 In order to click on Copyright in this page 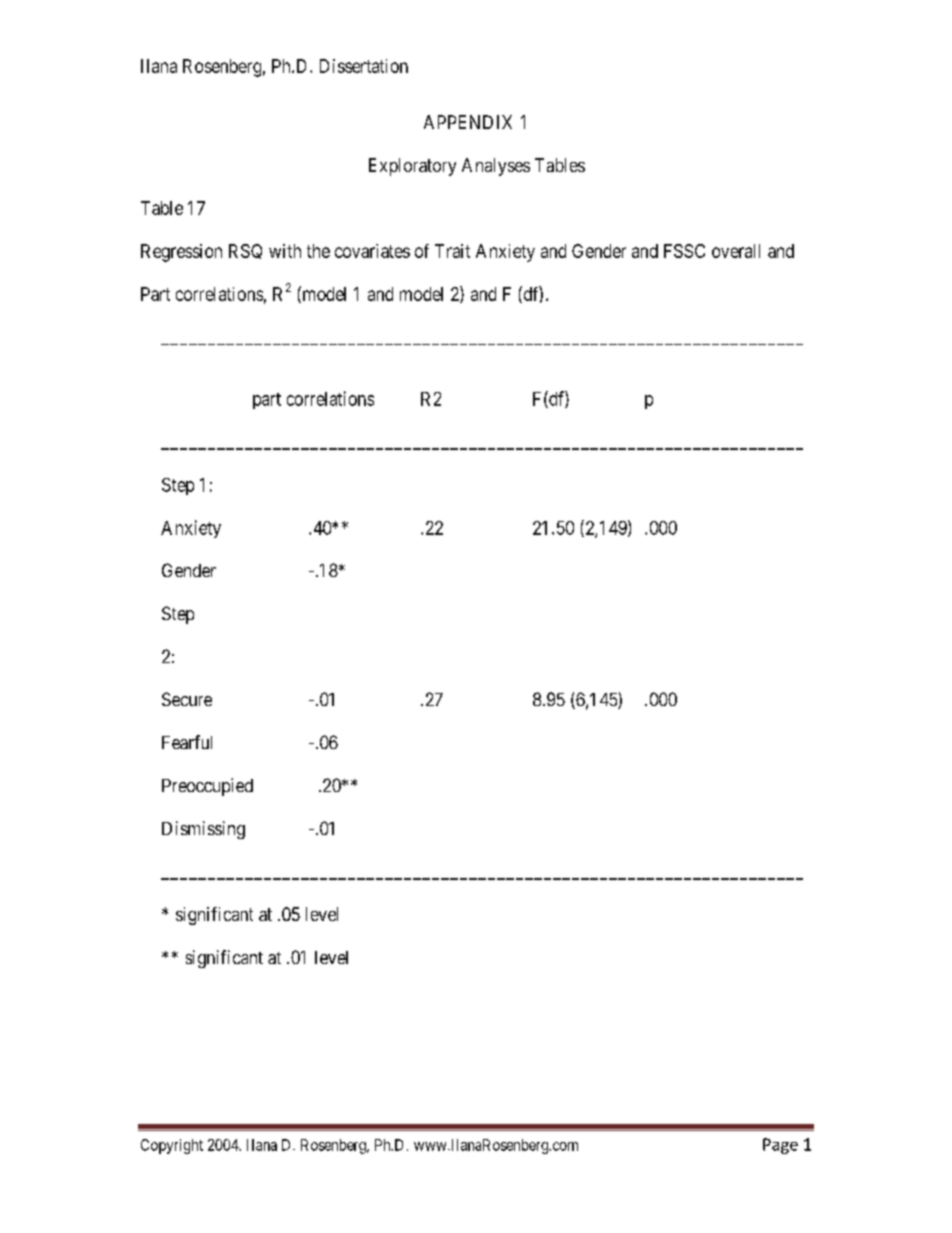, I will do `click(172, 1146)`.
